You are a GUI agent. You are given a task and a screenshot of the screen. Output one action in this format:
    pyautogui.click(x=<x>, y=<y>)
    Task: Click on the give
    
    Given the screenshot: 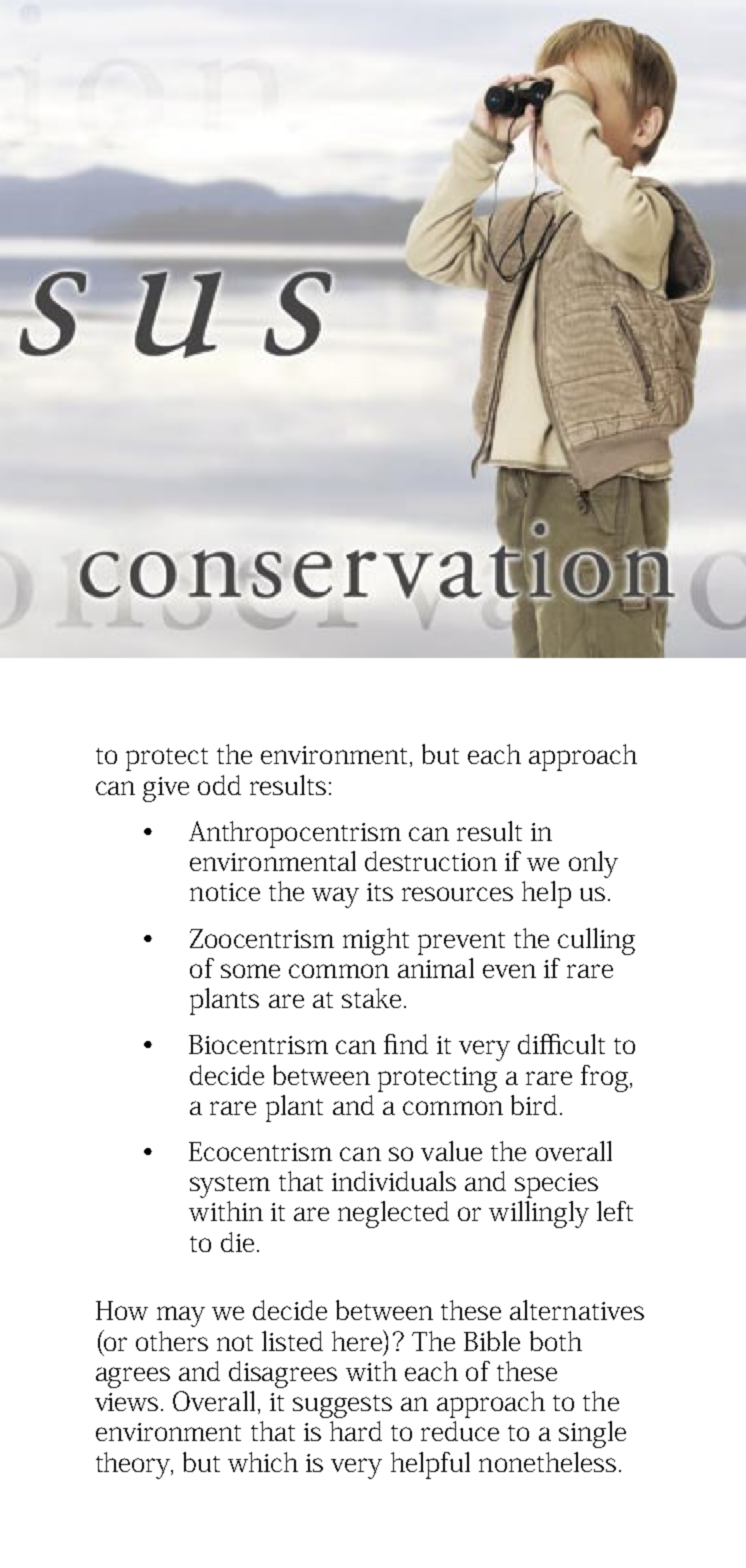 What is the action you would take?
    pyautogui.click(x=166, y=789)
